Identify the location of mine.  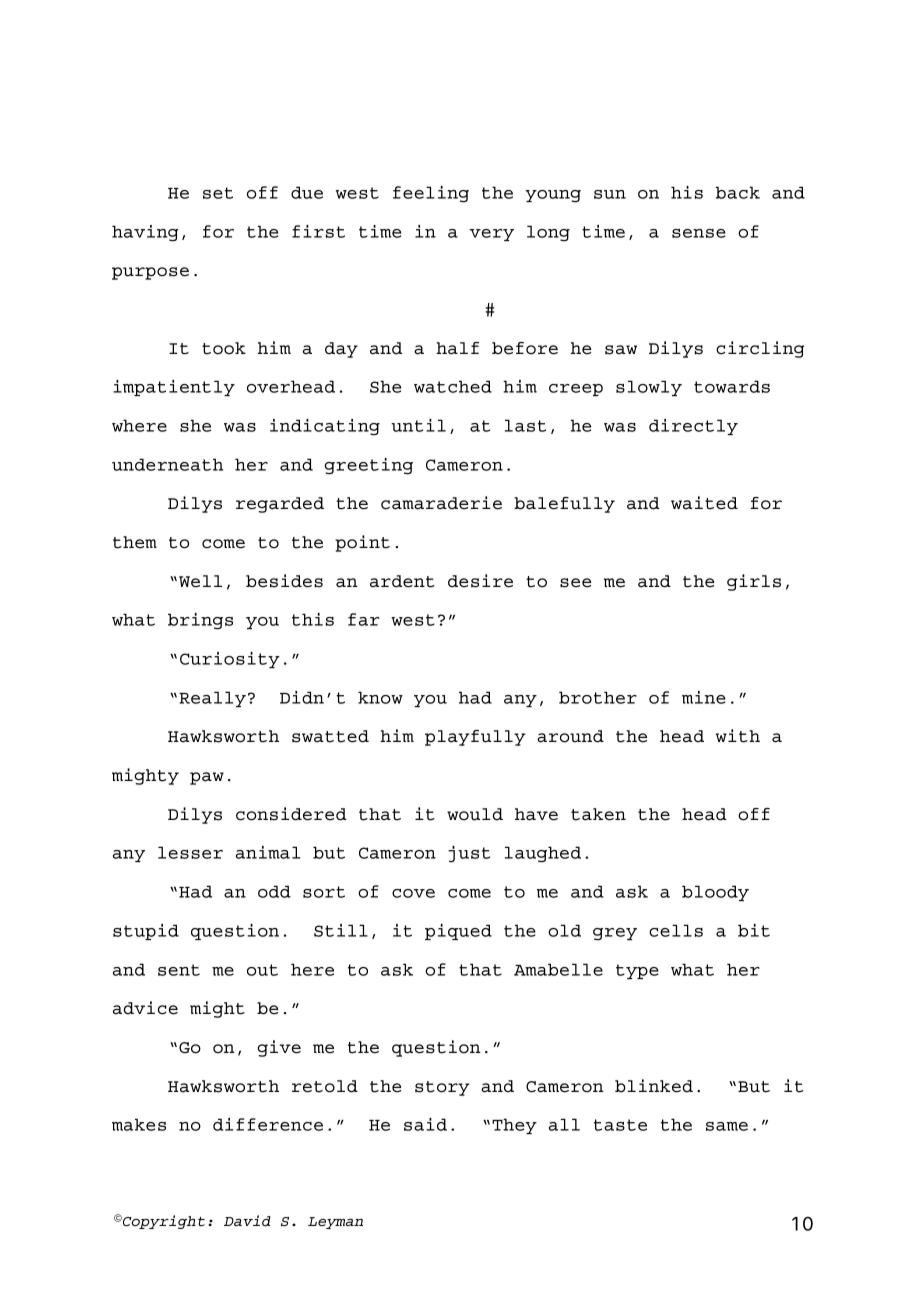
(704, 697).
